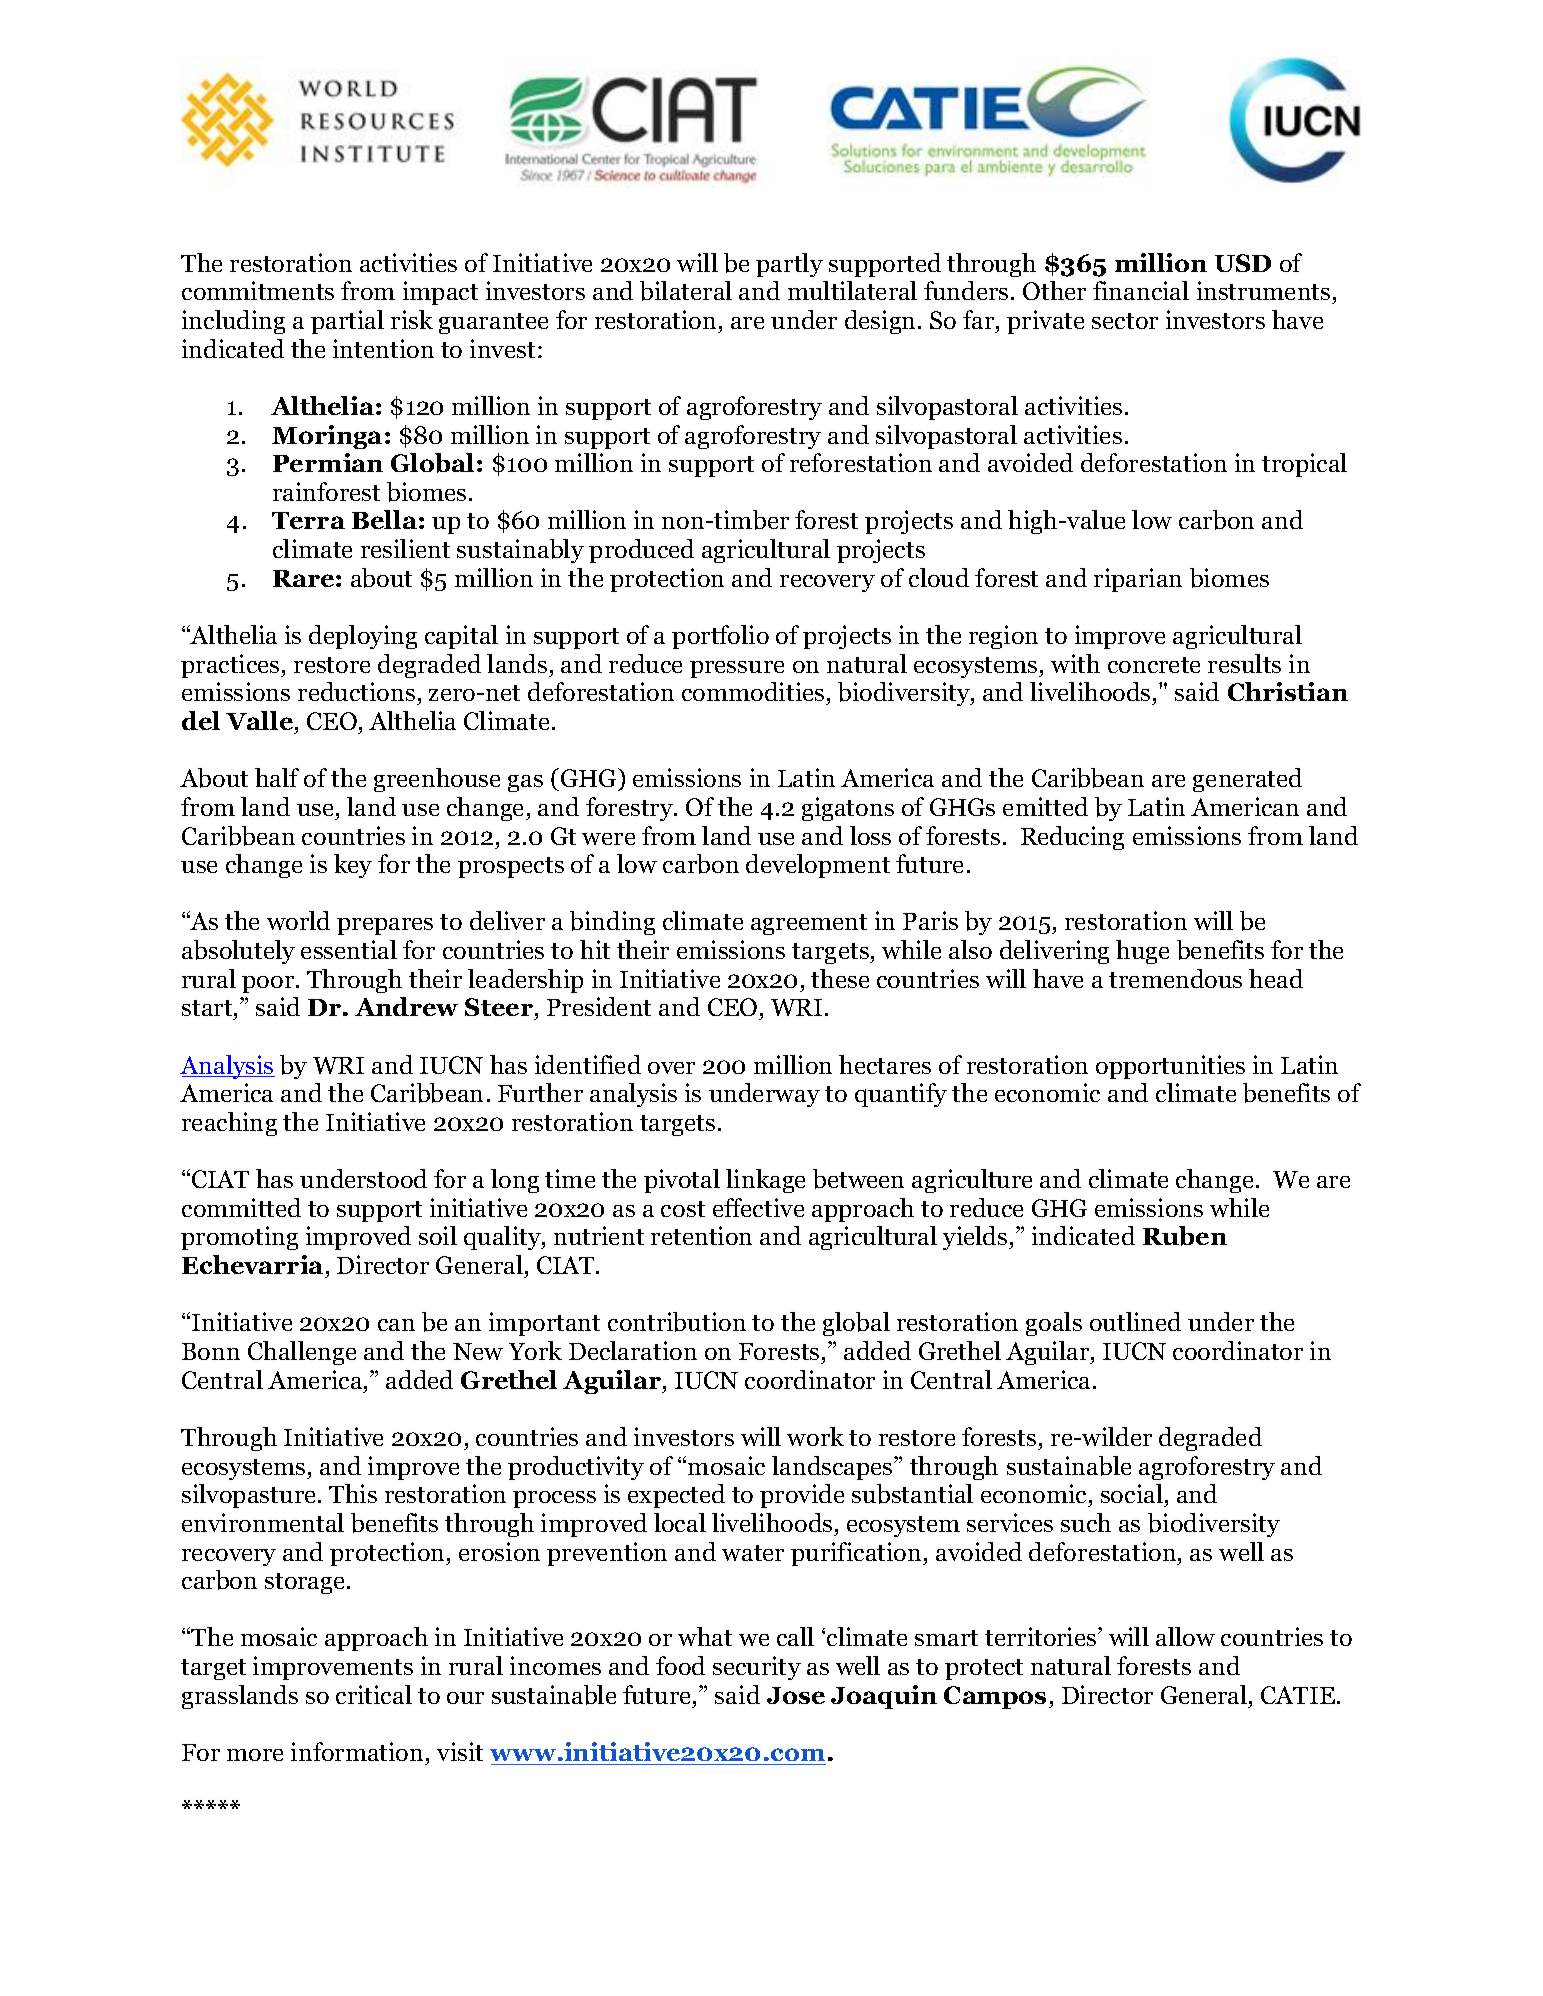 This screenshot has height=1996, width=1543. Describe the element at coordinates (374, 1694) in the screenshot. I see `critical` at that location.
